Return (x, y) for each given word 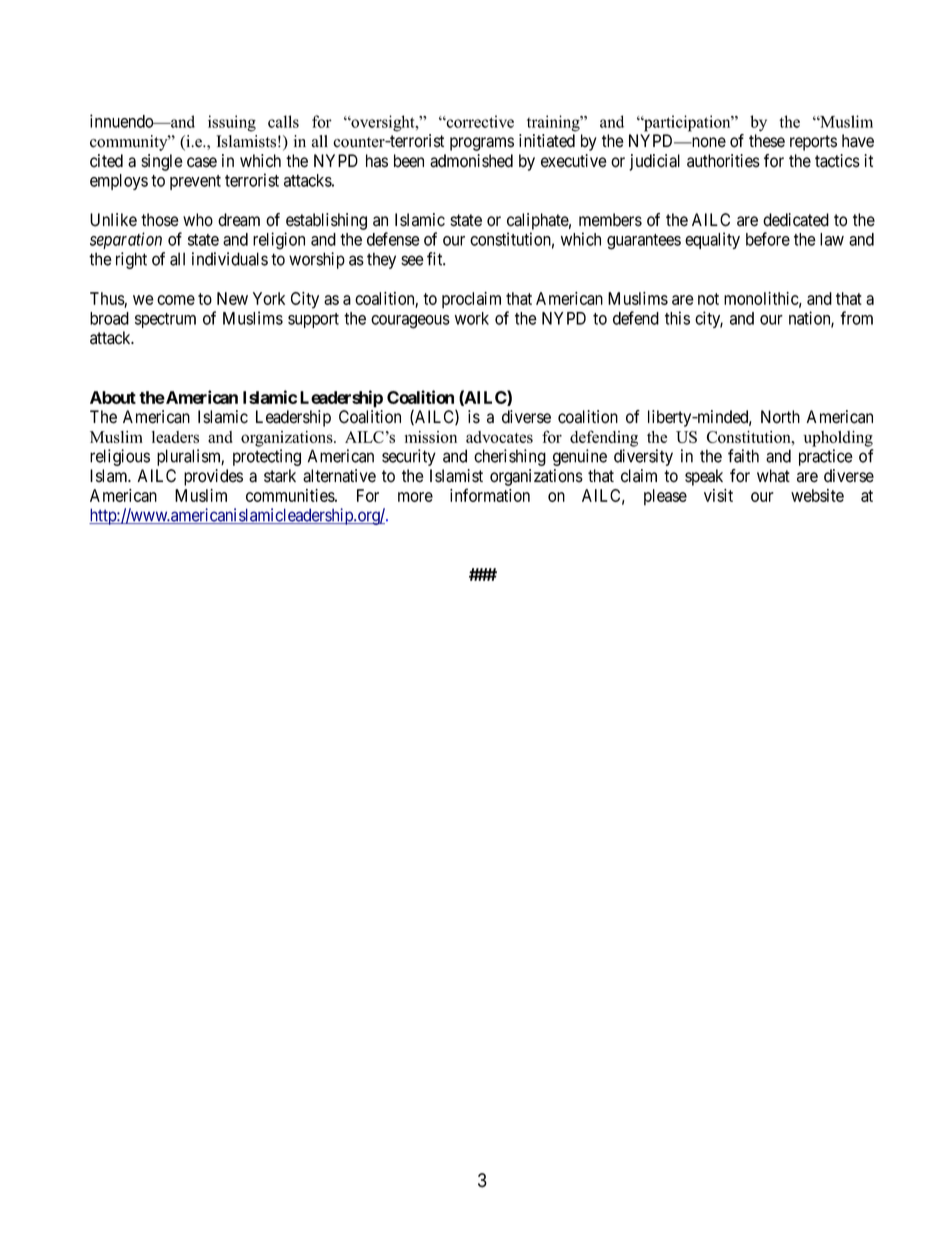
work (472, 318)
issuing (232, 123)
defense (393, 239)
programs (482, 144)
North (780, 417)
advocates (499, 437)
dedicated (796, 220)
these (767, 141)
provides (213, 477)
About (113, 397)
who (198, 220)
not (708, 299)
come (176, 300)
